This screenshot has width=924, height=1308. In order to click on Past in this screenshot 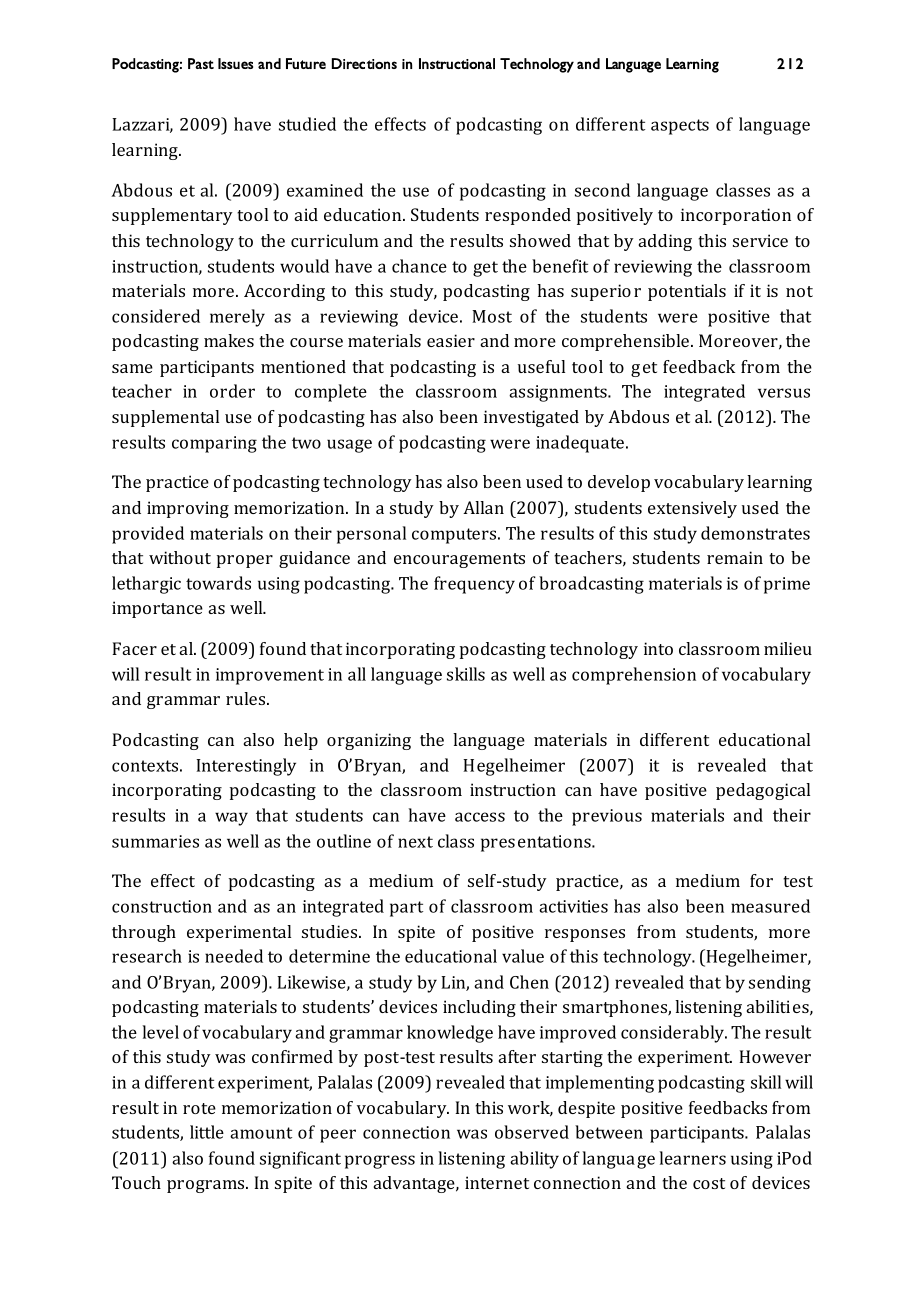, I will do `click(201, 63)`.
